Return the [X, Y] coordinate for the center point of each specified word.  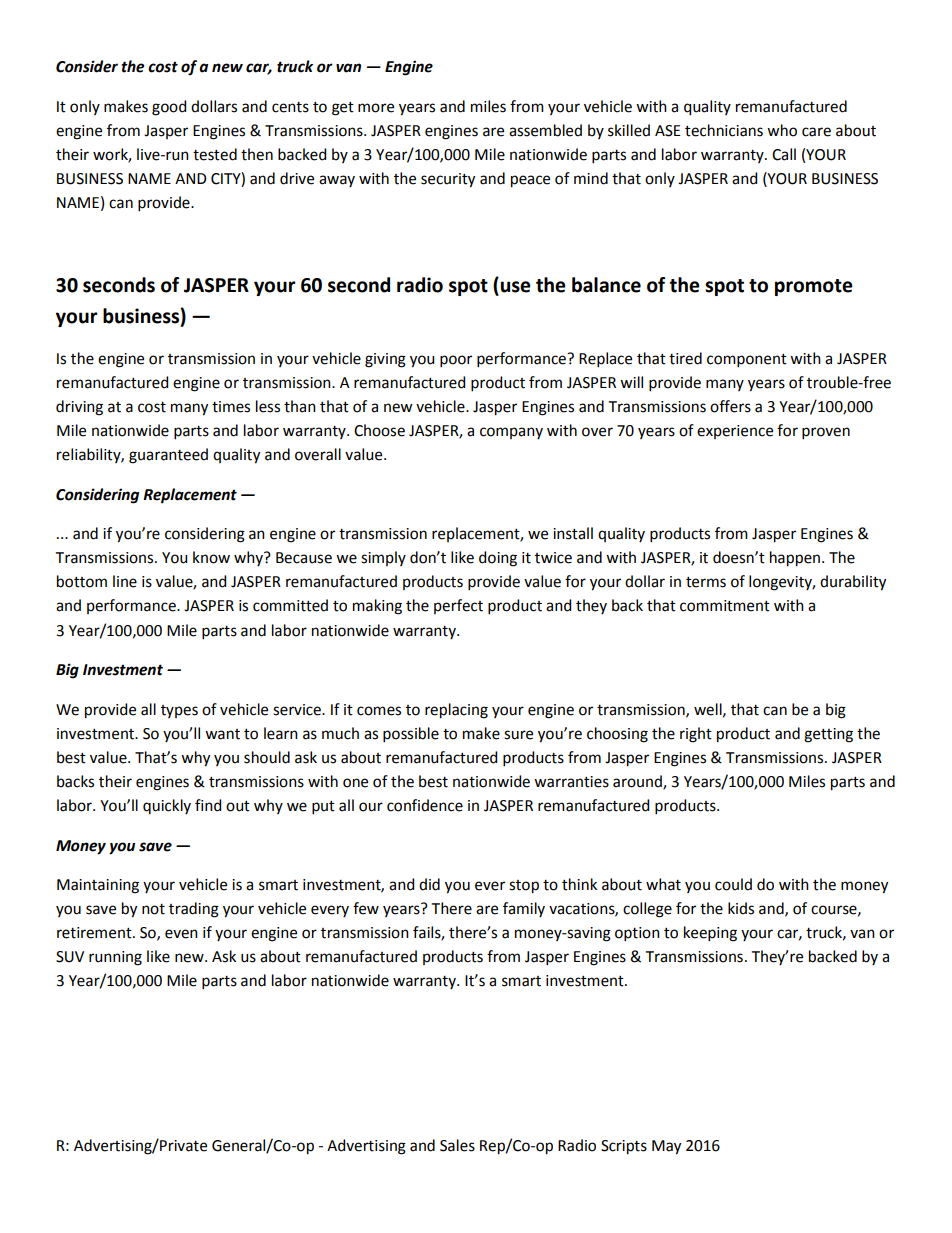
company [511, 433]
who [782, 130]
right [696, 735]
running [115, 958]
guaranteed [168, 456]
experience [735, 432]
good [169, 108]
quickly [167, 806]
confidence [425, 805]
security [448, 180]
